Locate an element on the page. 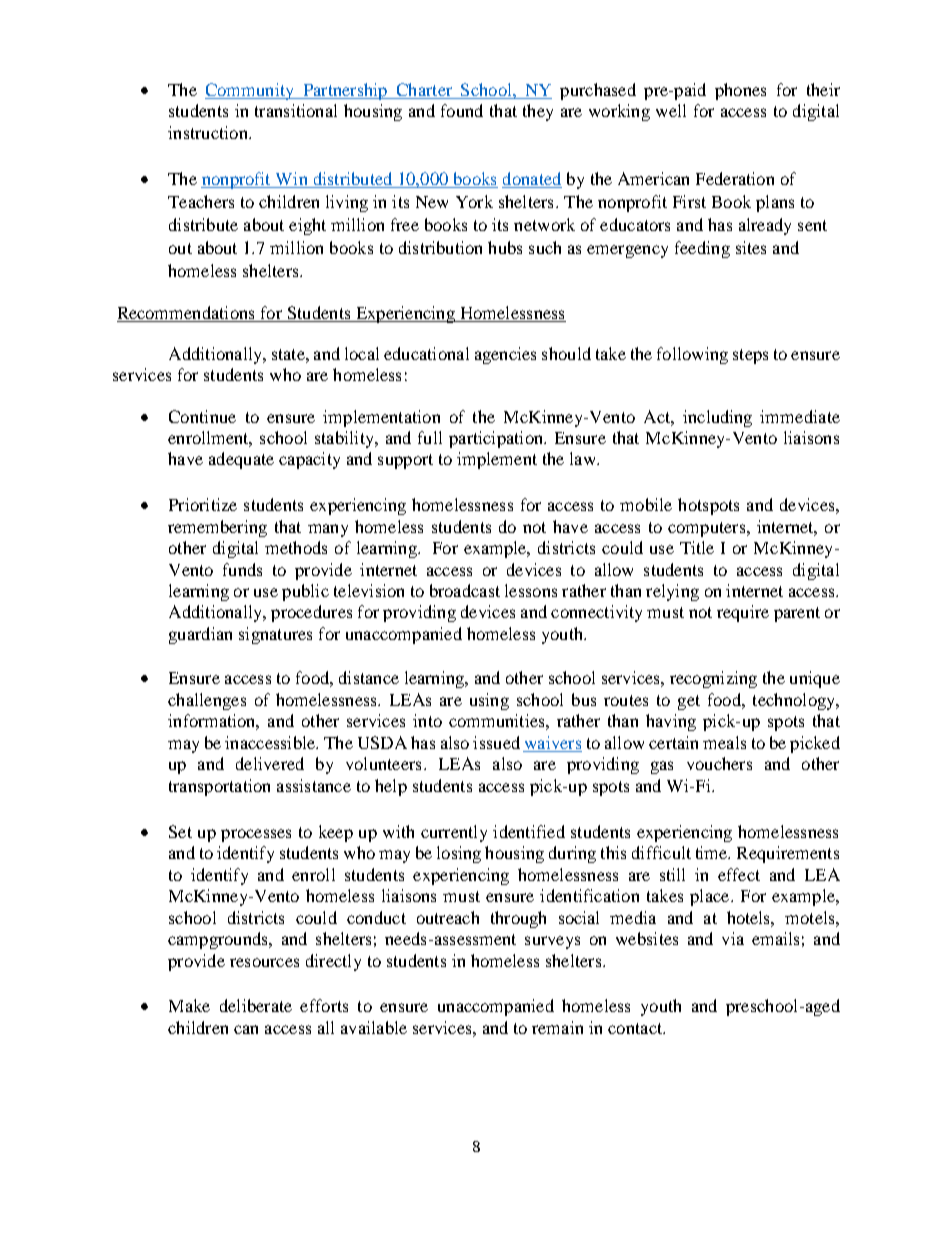 The width and height of the document is (952, 1233). challenges is located at coordinates (207, 701).
